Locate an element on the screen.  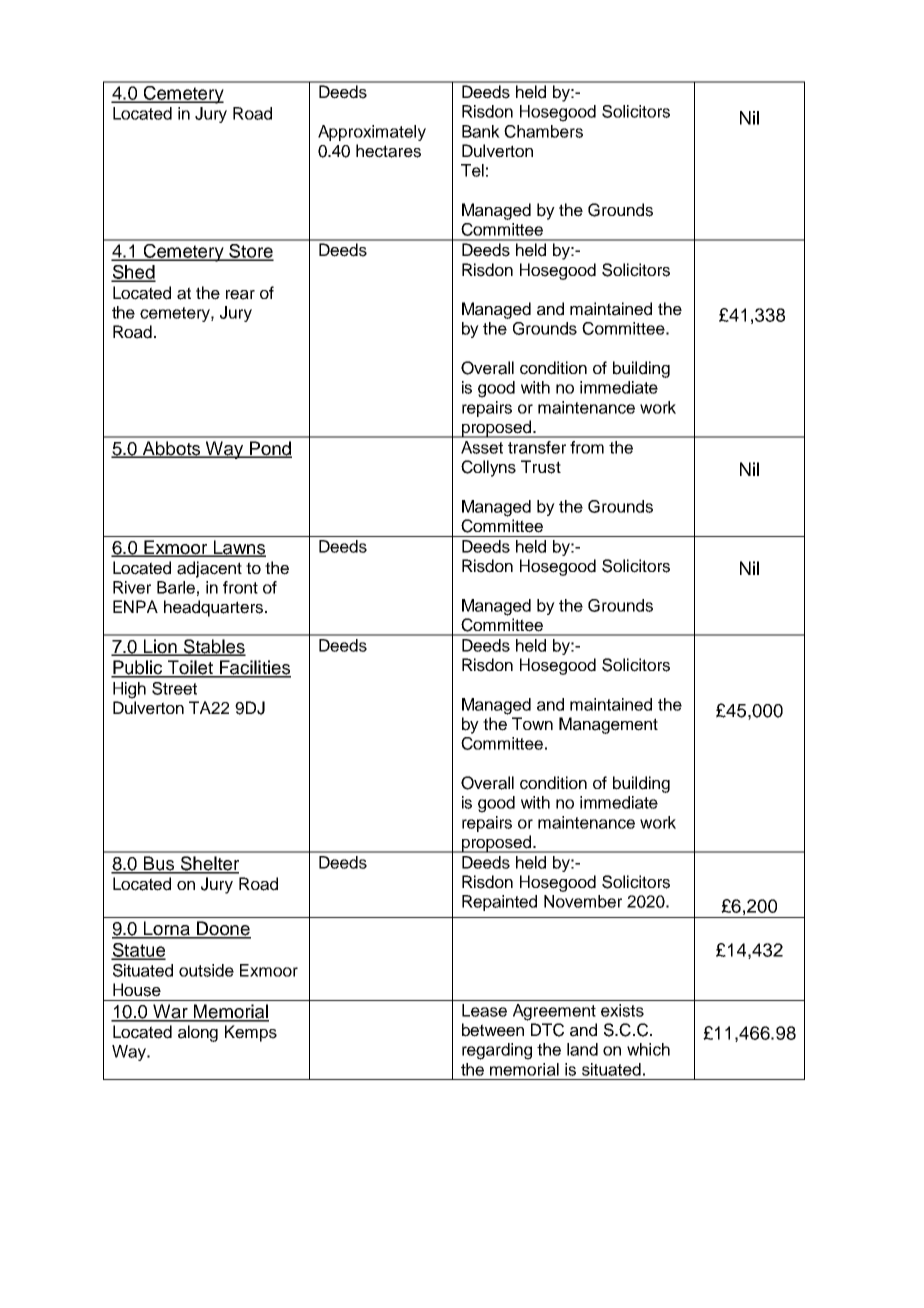
hectares is located at coordinates (388, 151).
